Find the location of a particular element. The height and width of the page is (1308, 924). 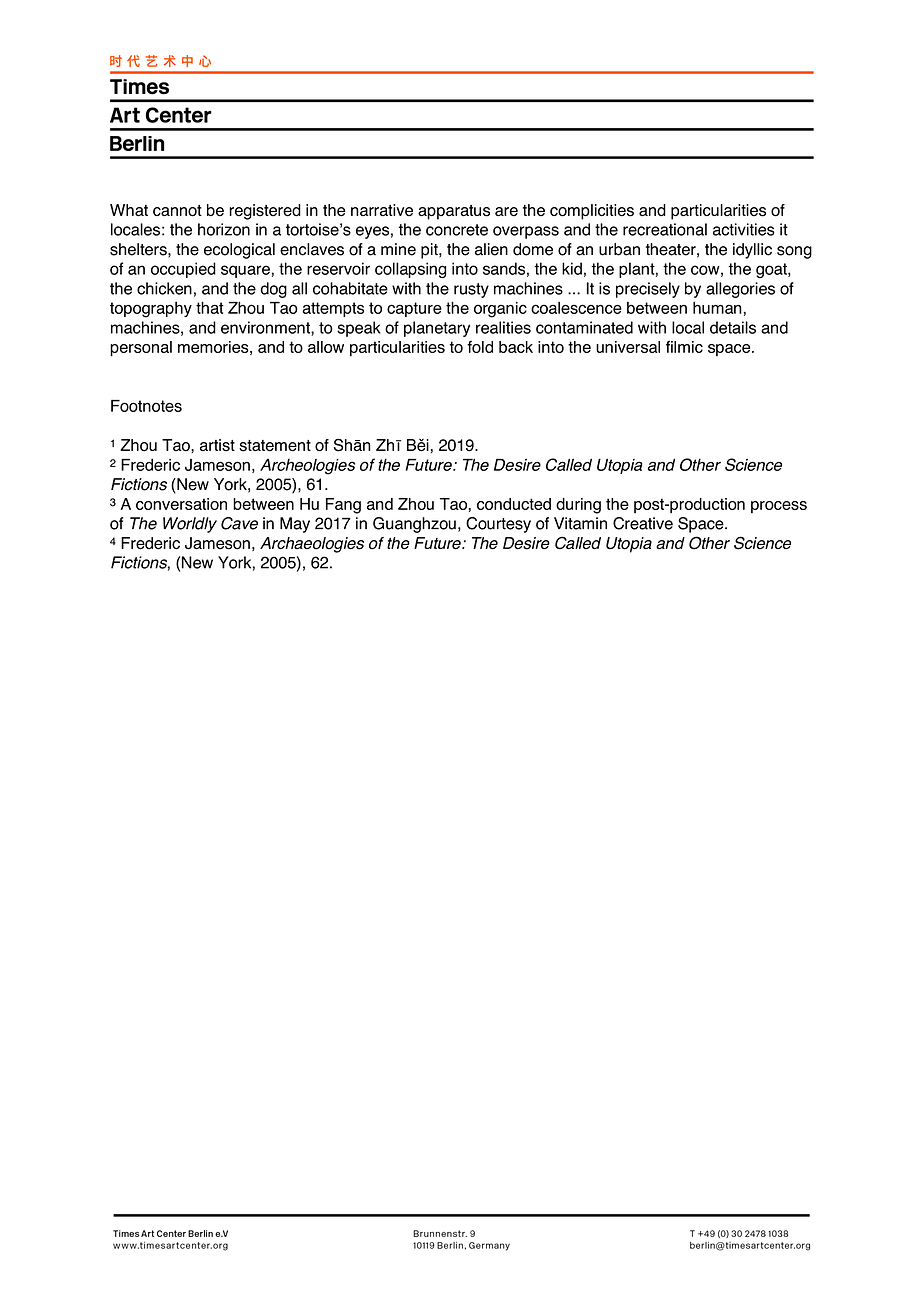

that is located at coordinates (209, 307).
